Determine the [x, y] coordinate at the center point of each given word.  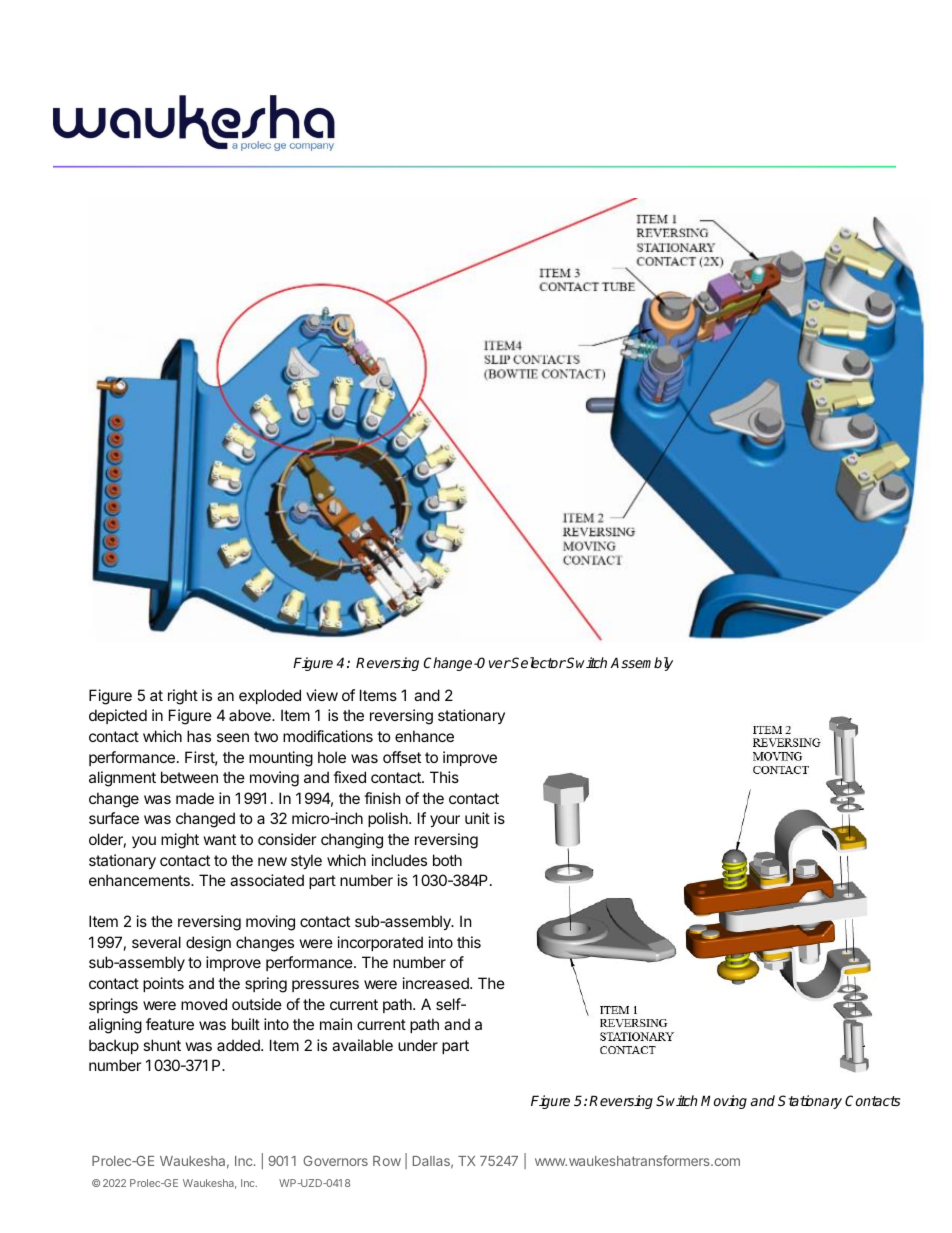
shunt [162, 1045]
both [447, 860]
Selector [538, 662]
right [183, 697]
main [336, 1024]
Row [387, 1161]
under [418, 1045]
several [156, 942]
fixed [349, 777]
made [195, 798]
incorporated [380, 943]
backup [114, 1046]
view [322, 695]
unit [477, 818]
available [362, 1045]
